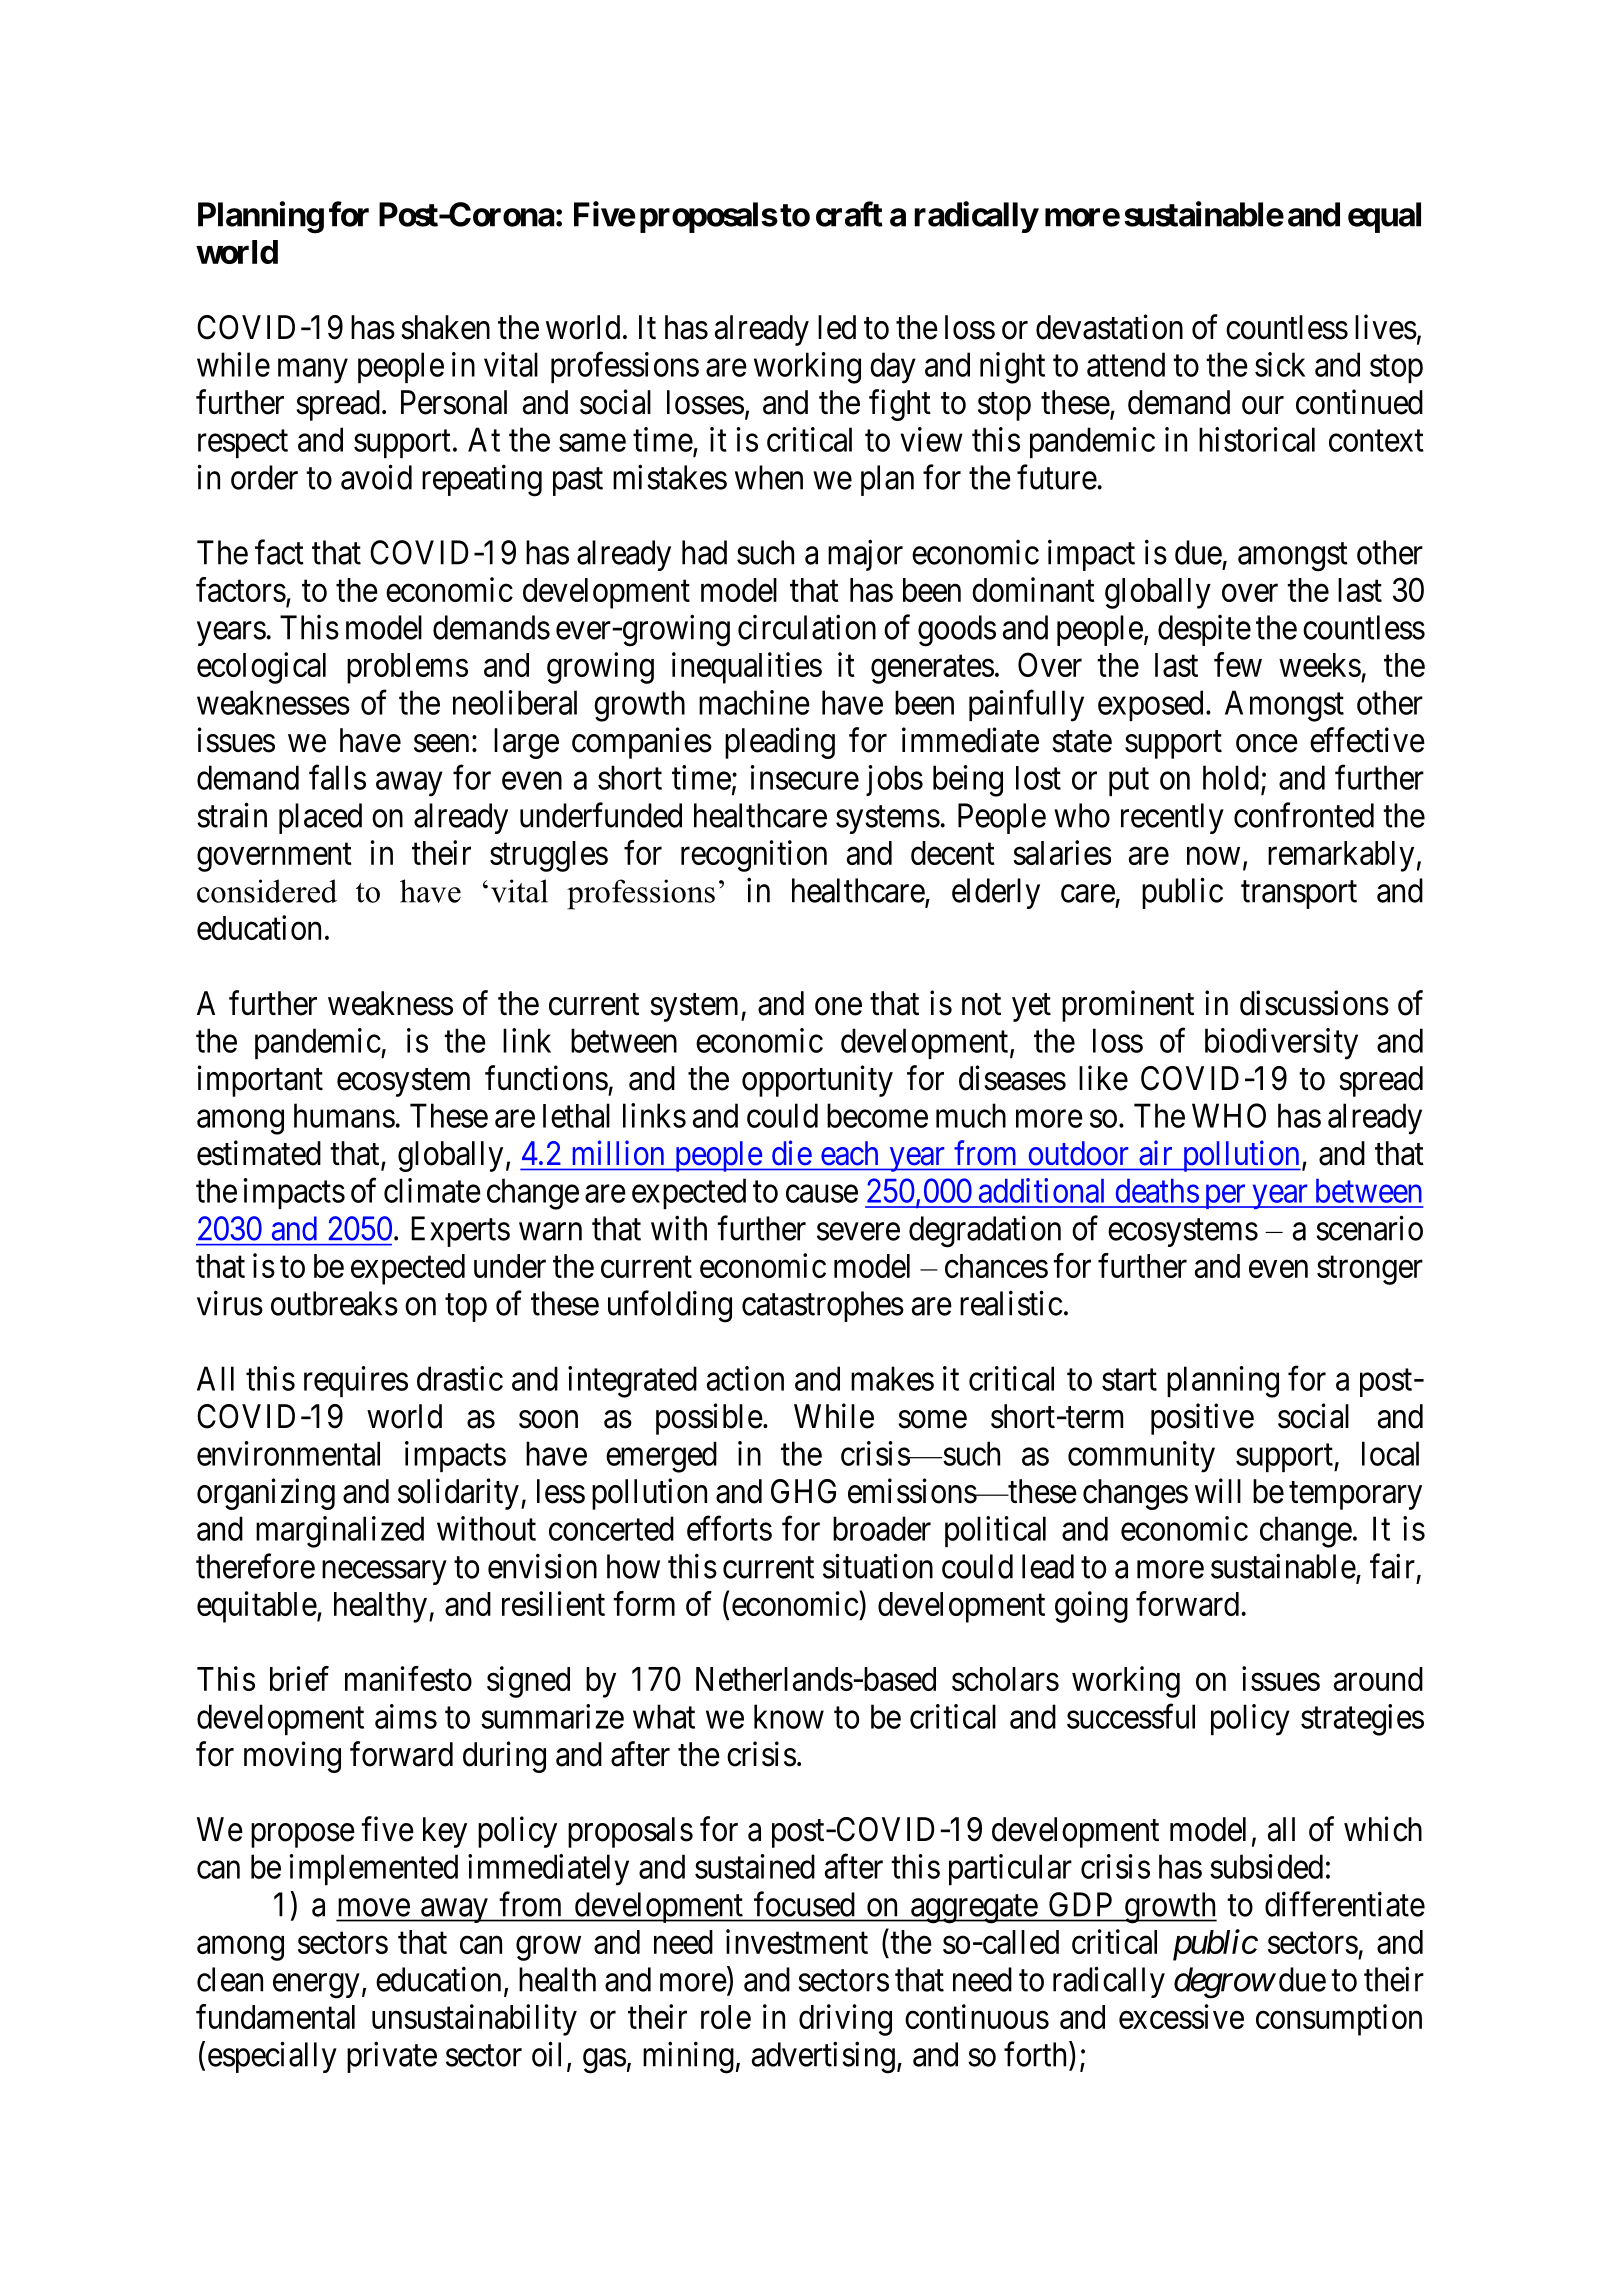 Image resolution: width=1619 pixels, height=2291 pixels. What do you see at coordinates (1304, 815) in the screenshot?
I see `confronted` at bounding box center [1304, 815].
